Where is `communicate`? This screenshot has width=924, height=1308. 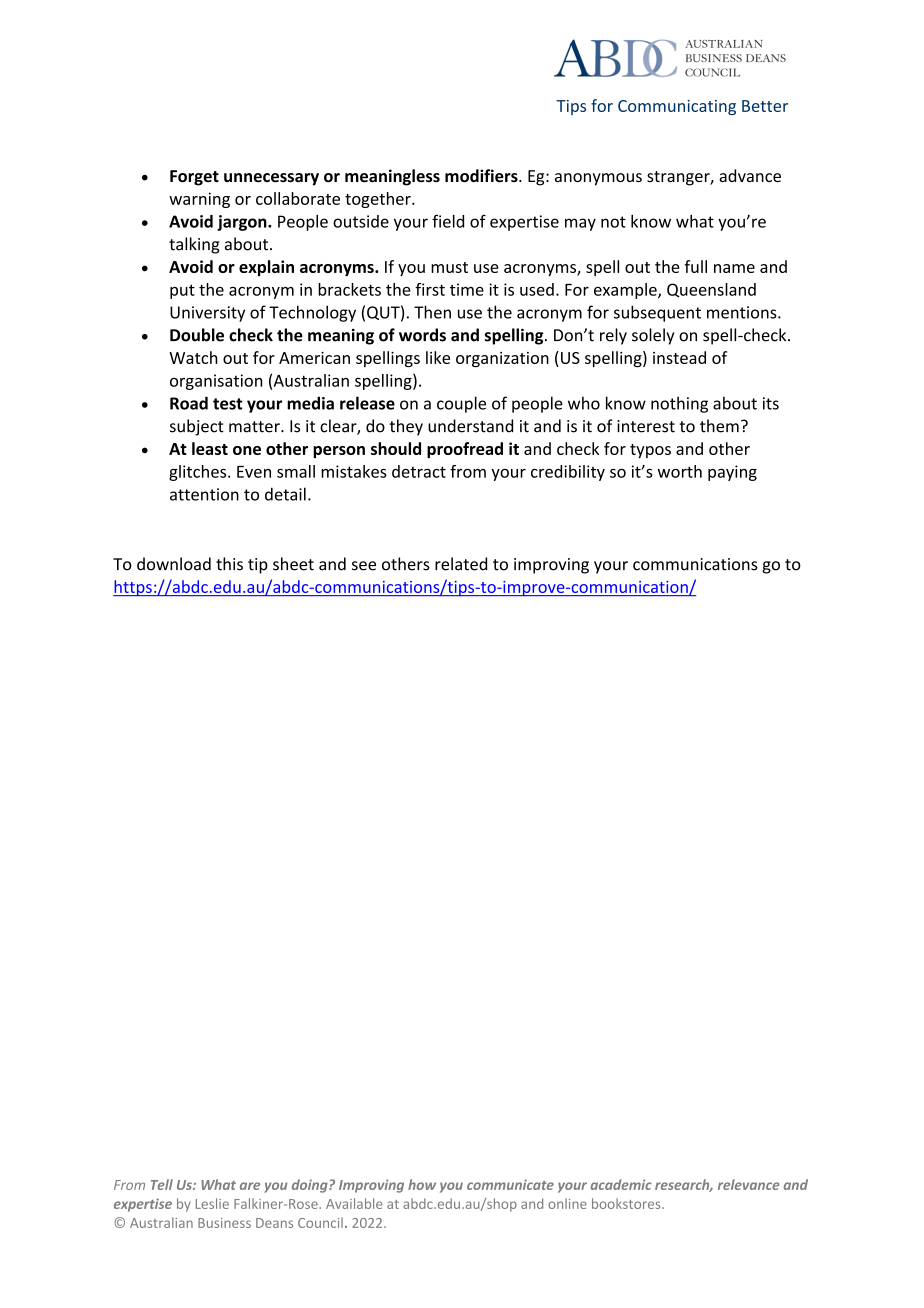
communicate is located at coordinates (510, 1184).
